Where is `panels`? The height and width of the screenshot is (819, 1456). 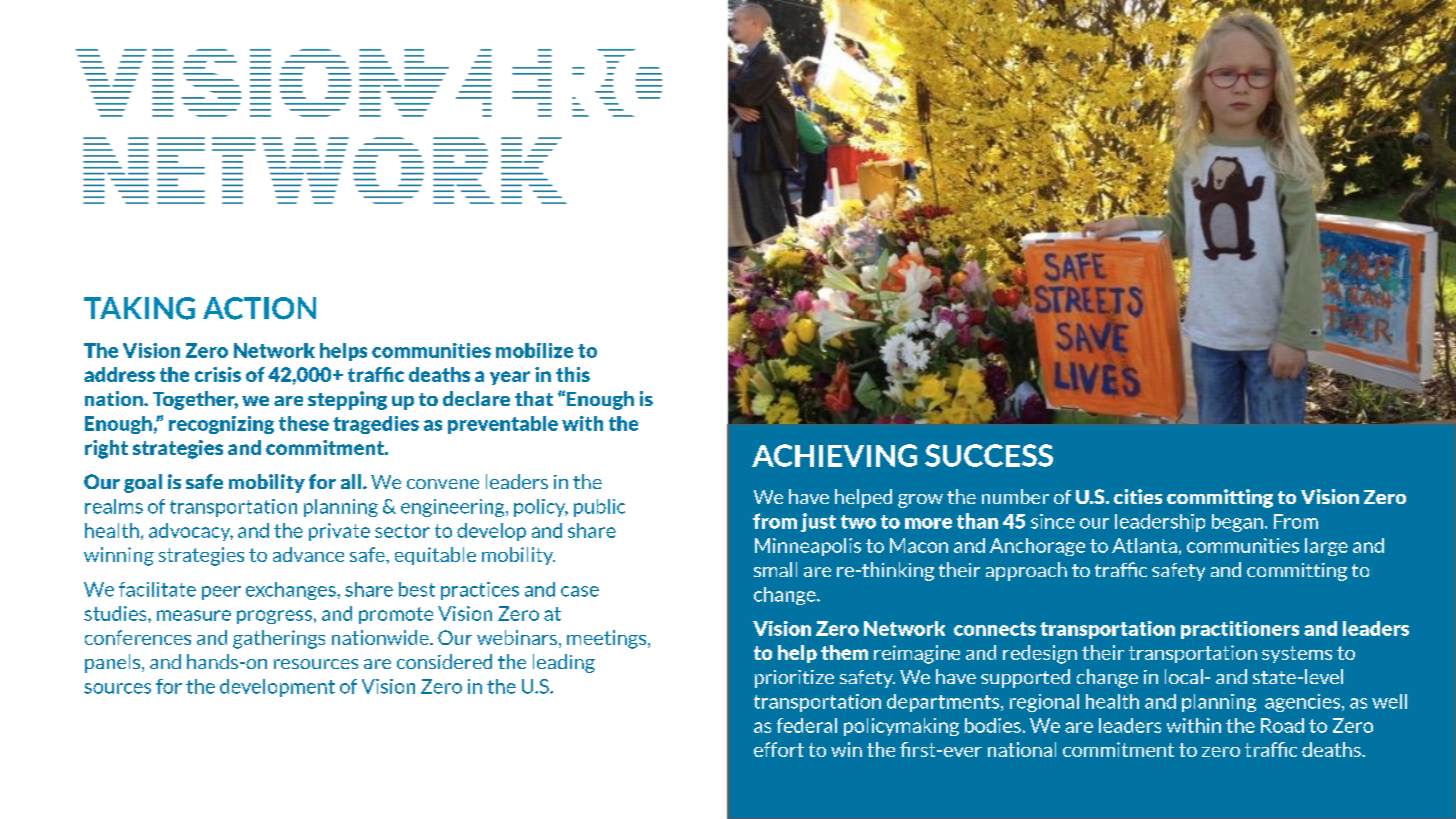
panels is located at coordinates (114, 663).
